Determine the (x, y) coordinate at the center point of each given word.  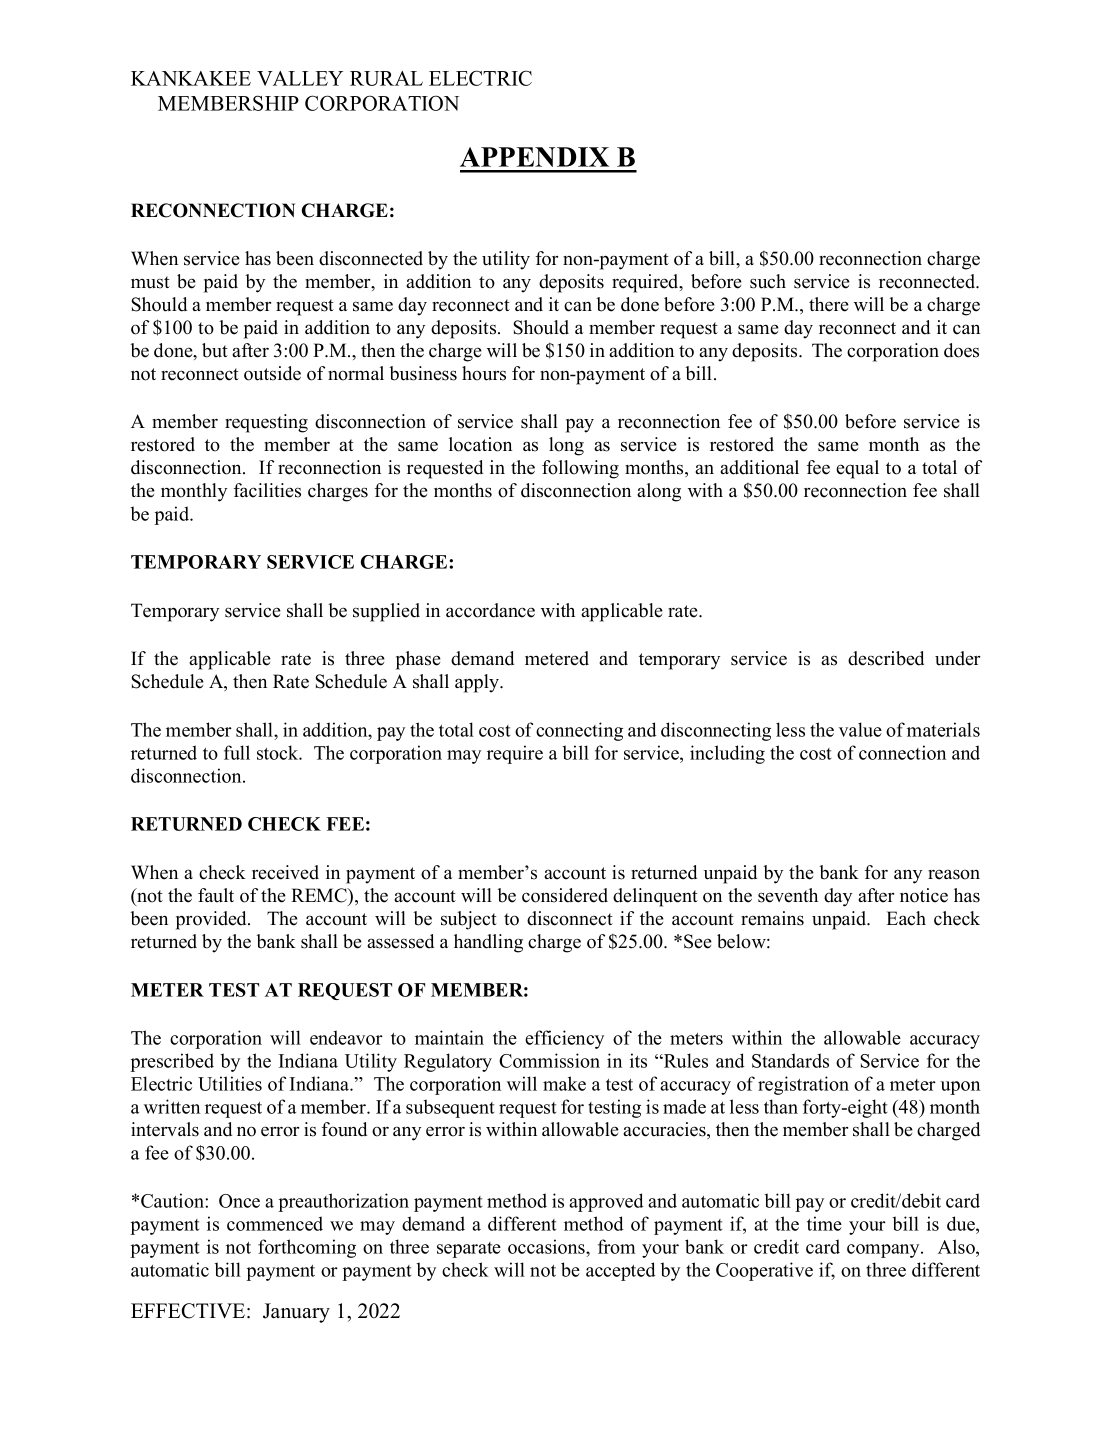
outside (272, 373)
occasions (547, 1246)
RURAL (386, 78)
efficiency (564, 1039)
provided (213, 920)
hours (484, 373)
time (824, 1223)
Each (906, 918)
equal (857, 469)
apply (478, 683)
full (237, 752)
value (860, 729)
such (768, 281)
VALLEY (300, 78)
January (296, 1313)
